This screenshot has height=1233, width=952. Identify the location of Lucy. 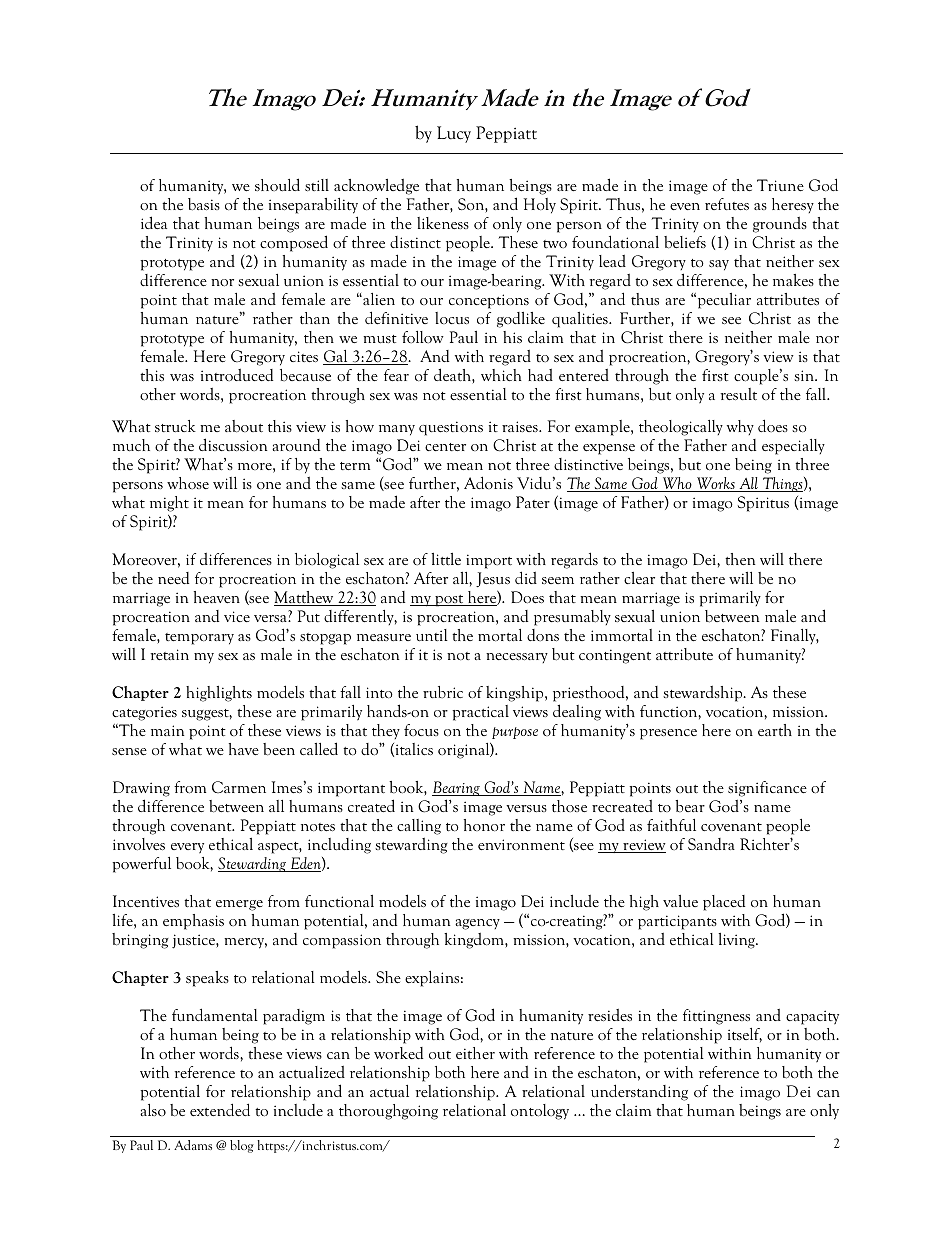
(454, 134).
